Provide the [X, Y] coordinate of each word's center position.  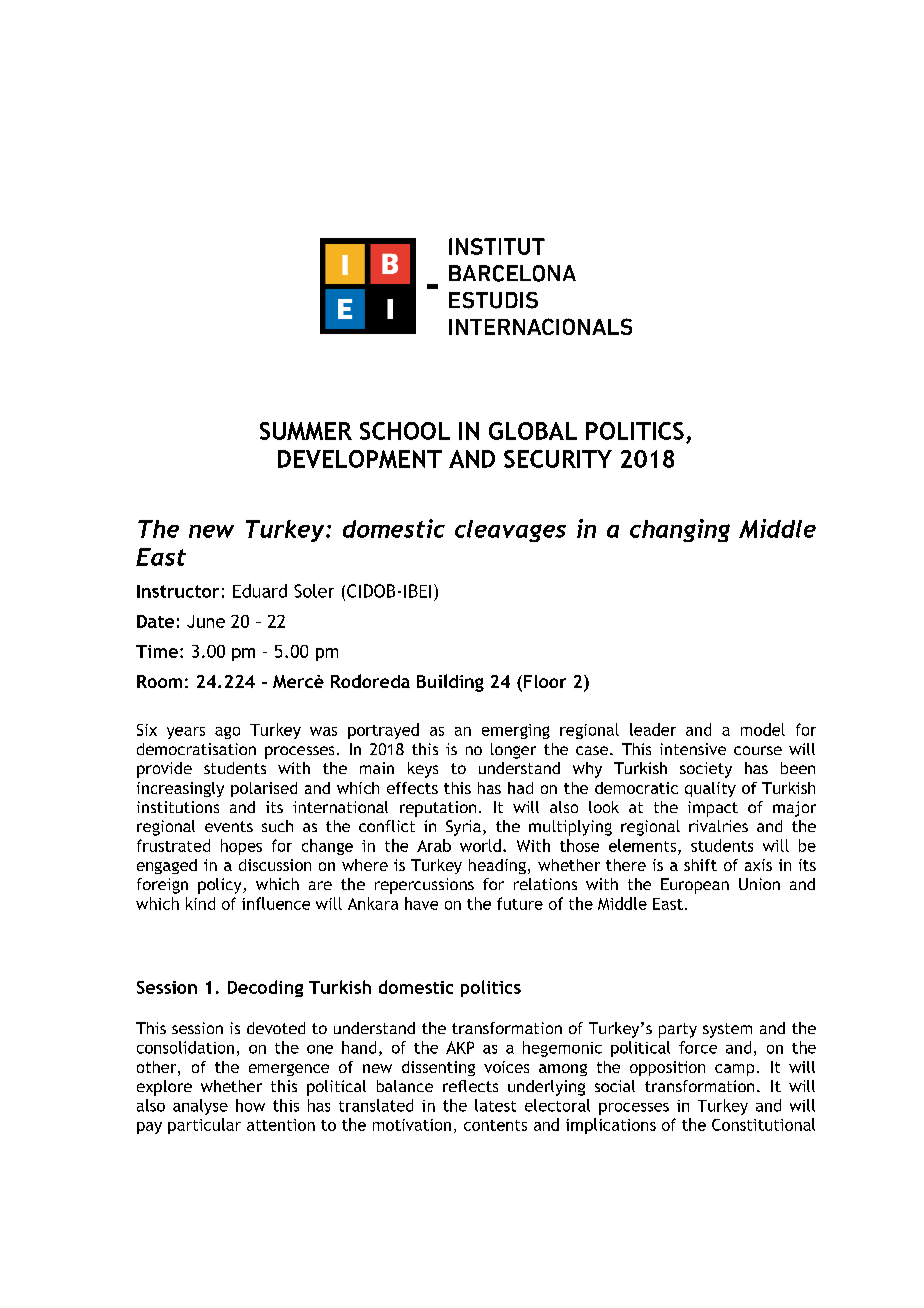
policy [221, 886]
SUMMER [306, 431]
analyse [200, 1107]
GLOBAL [533, 431]
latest [495, 1105]
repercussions [424, 886]
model [763, 729]
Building [450, 683]
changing [680, 530]
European [695, 886]
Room [159, 681]
